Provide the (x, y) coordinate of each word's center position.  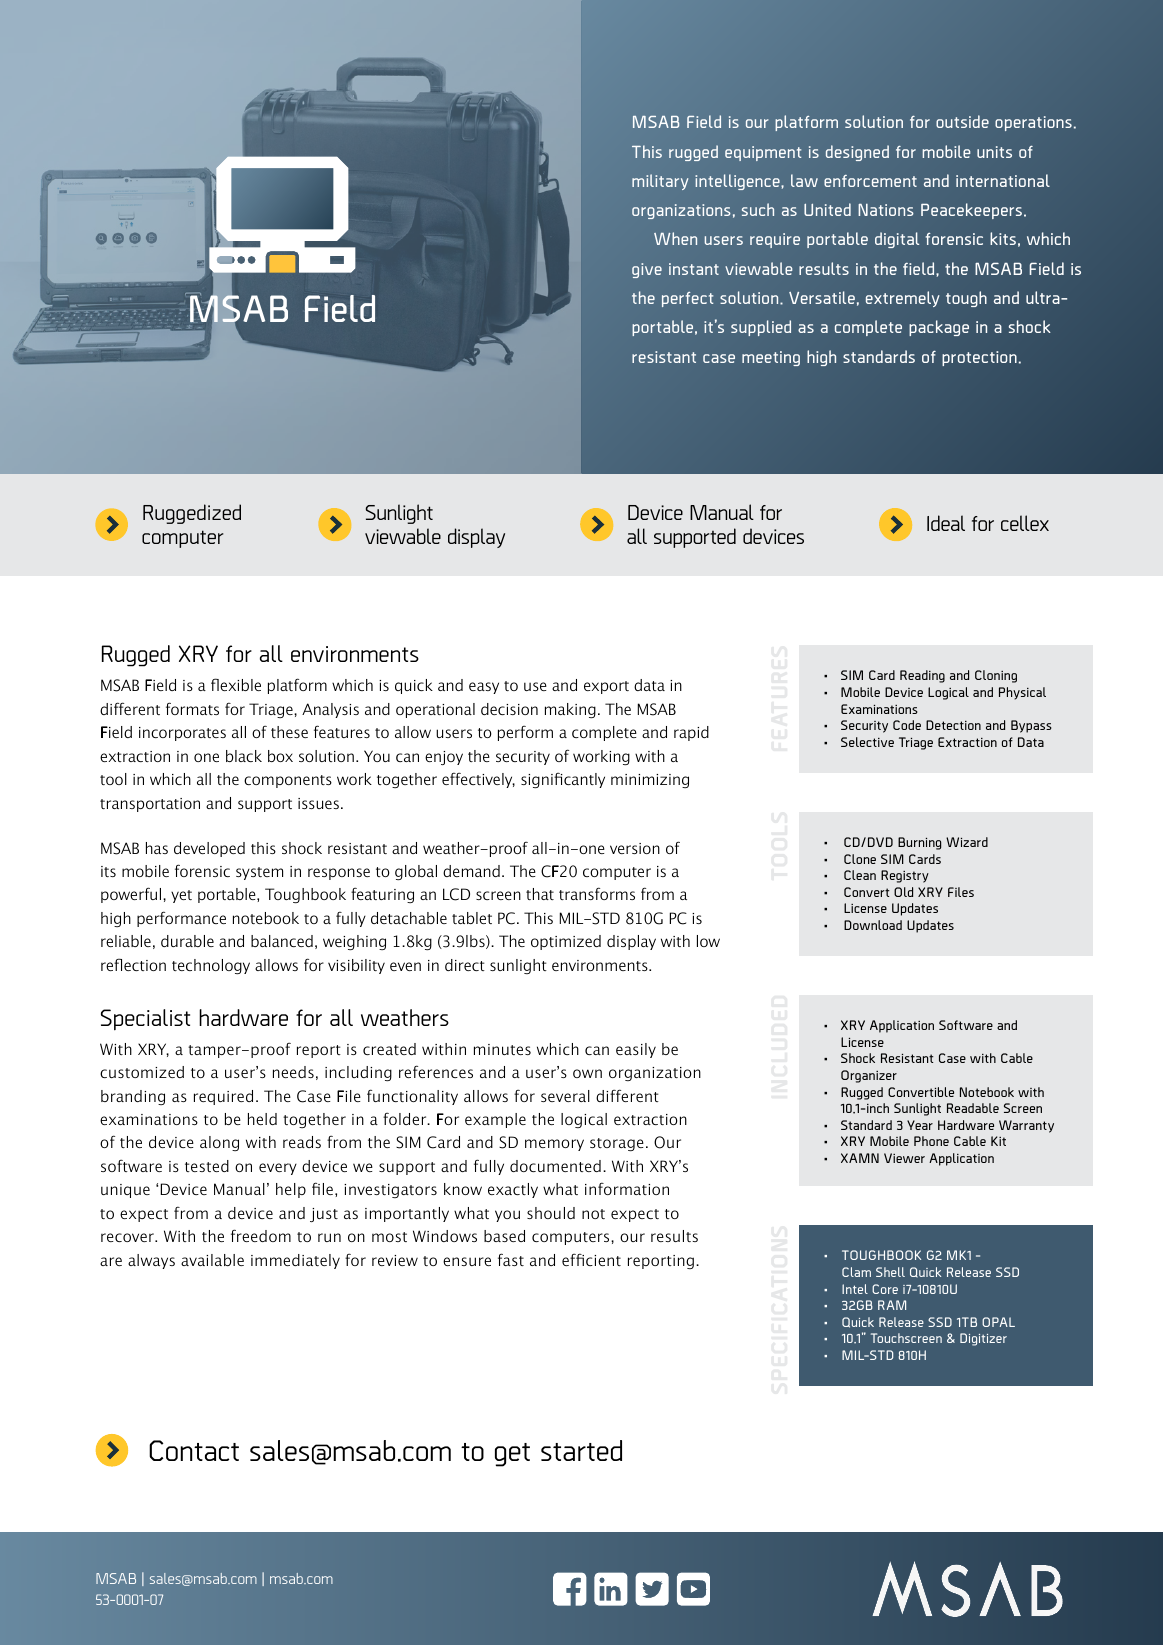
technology (211, 966)
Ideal (946, 523)
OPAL (998, 1322)
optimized (566, 942)
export (606, 687)
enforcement (870, 181)
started (581, 1450)
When (675, 238)
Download (873, 925)
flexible (236, 684)
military (660, 182)
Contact (194, 1450)
